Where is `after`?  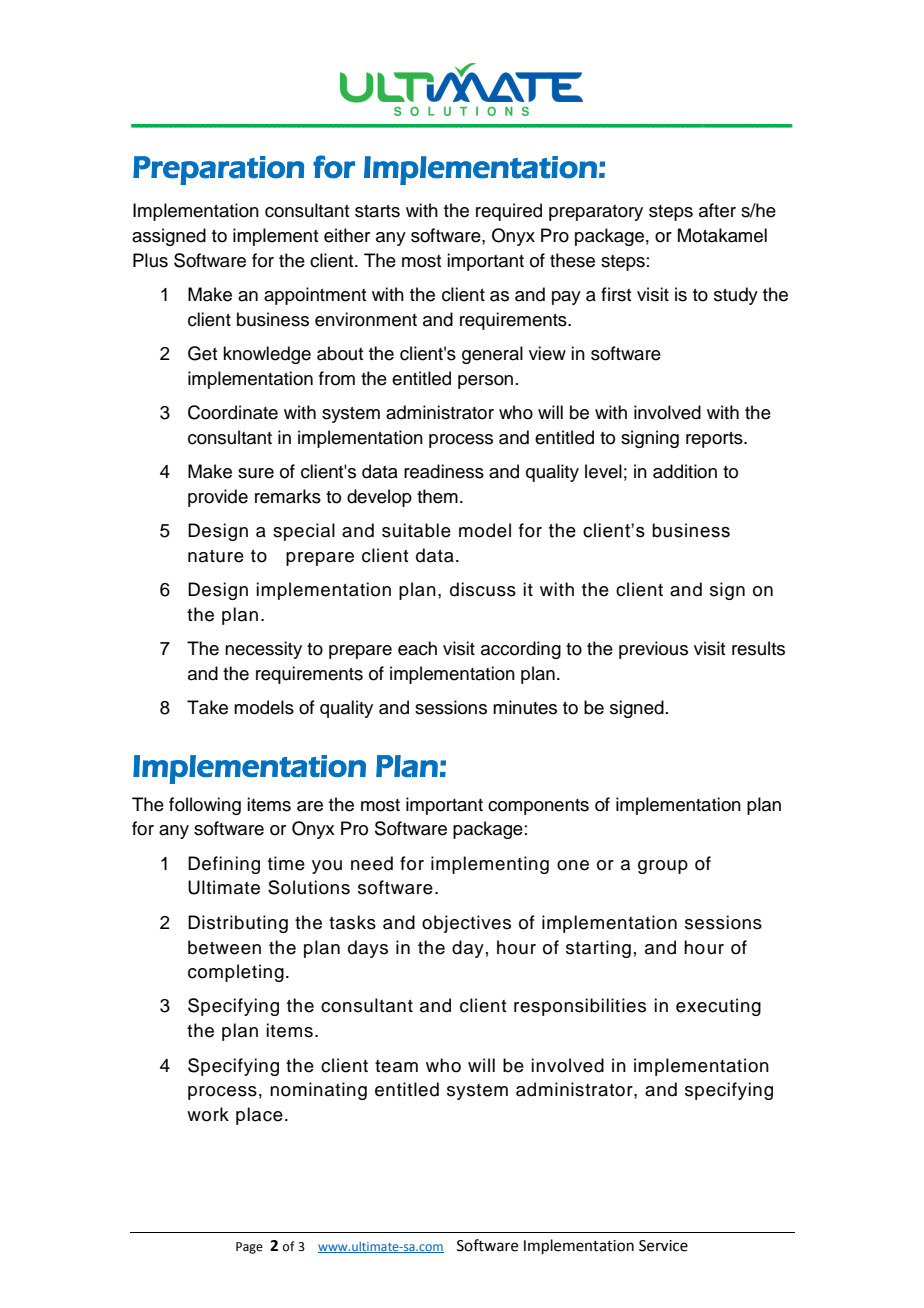
after is located at coordinates (717, 210).
